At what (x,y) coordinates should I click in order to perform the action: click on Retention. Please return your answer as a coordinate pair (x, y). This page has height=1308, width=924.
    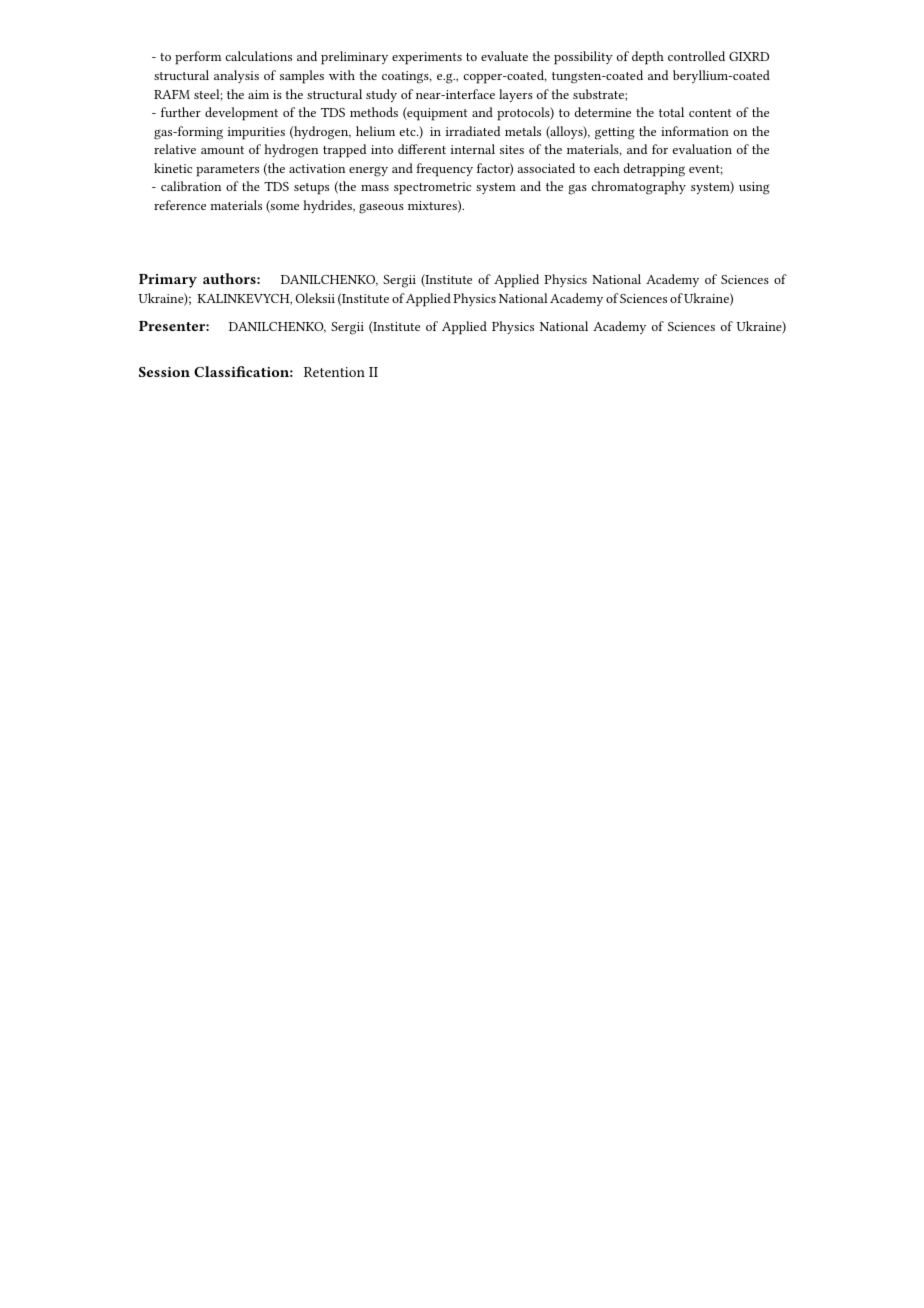
    Looking at the image, I should click on (334, 372).
